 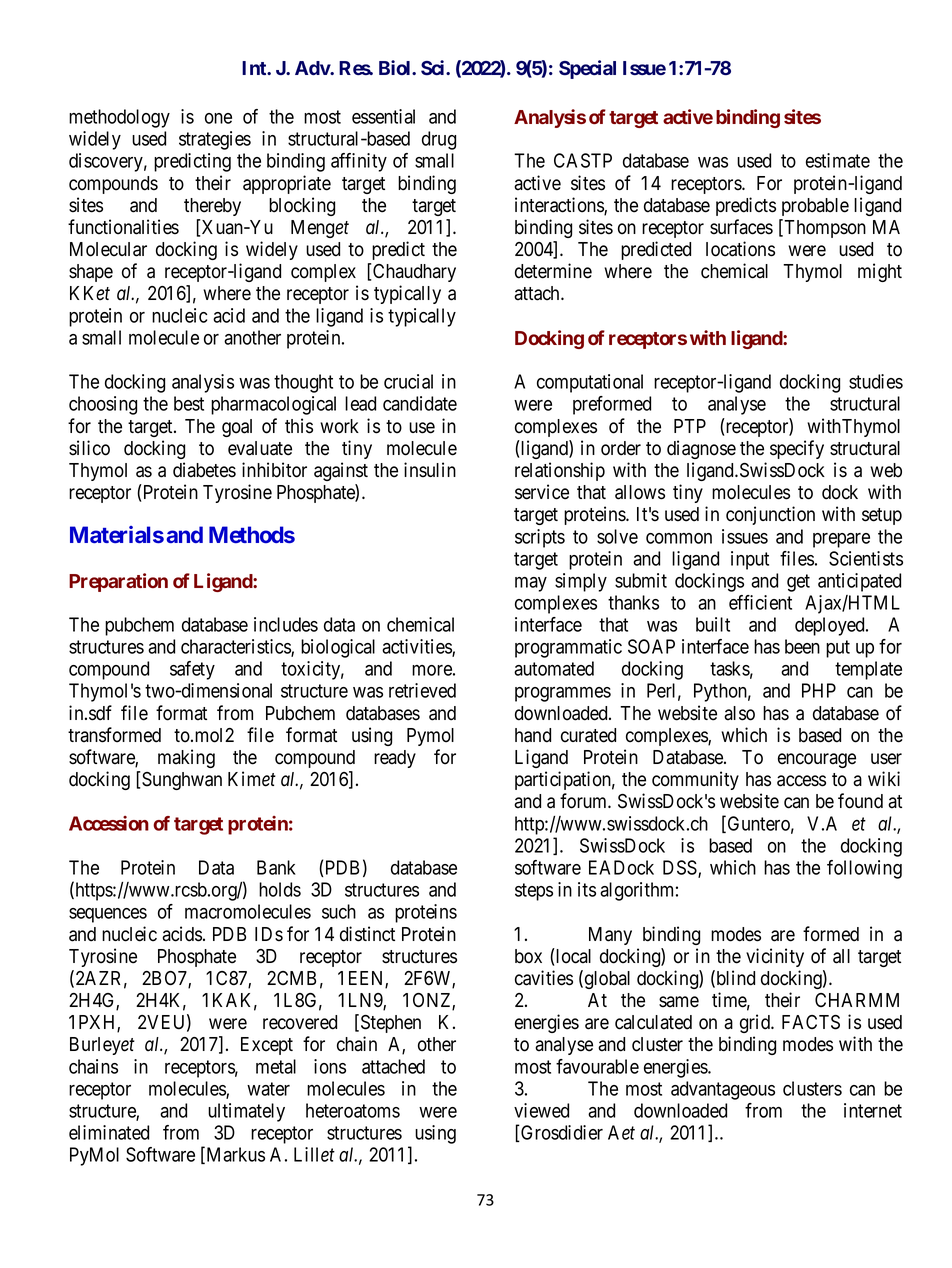 What do you see at coordinates (218, 118) in the screenshot?
I see `one` at bounding box center [218, 118].
